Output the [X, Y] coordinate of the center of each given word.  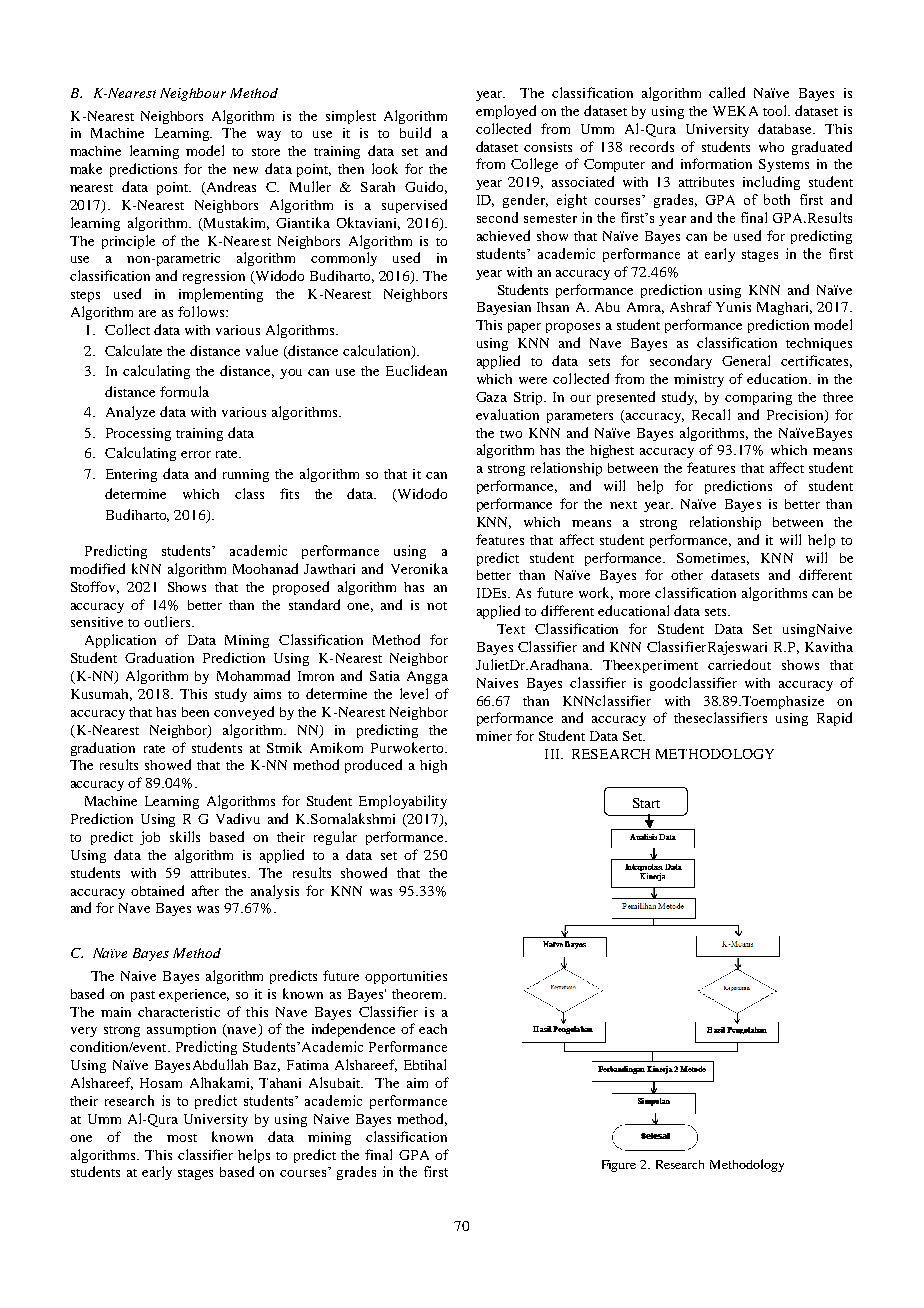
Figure [619, 1166]
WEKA [735, 111]
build [415, 132]
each [433, 1029]
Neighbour [193, 94]
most [182, 1138]
